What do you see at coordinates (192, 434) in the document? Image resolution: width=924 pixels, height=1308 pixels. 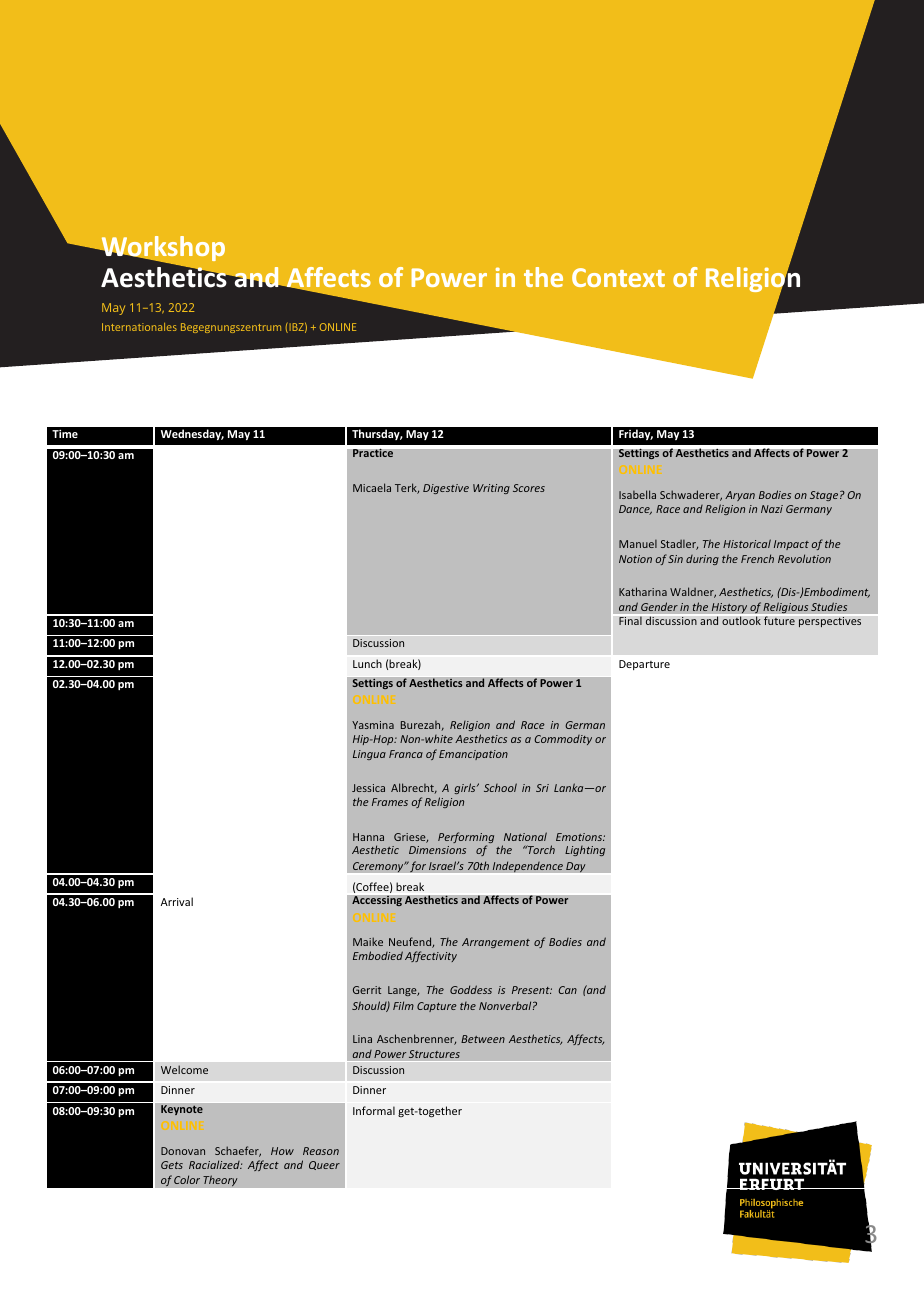 I see `Wednesday` at bounding box center [192, 434].
